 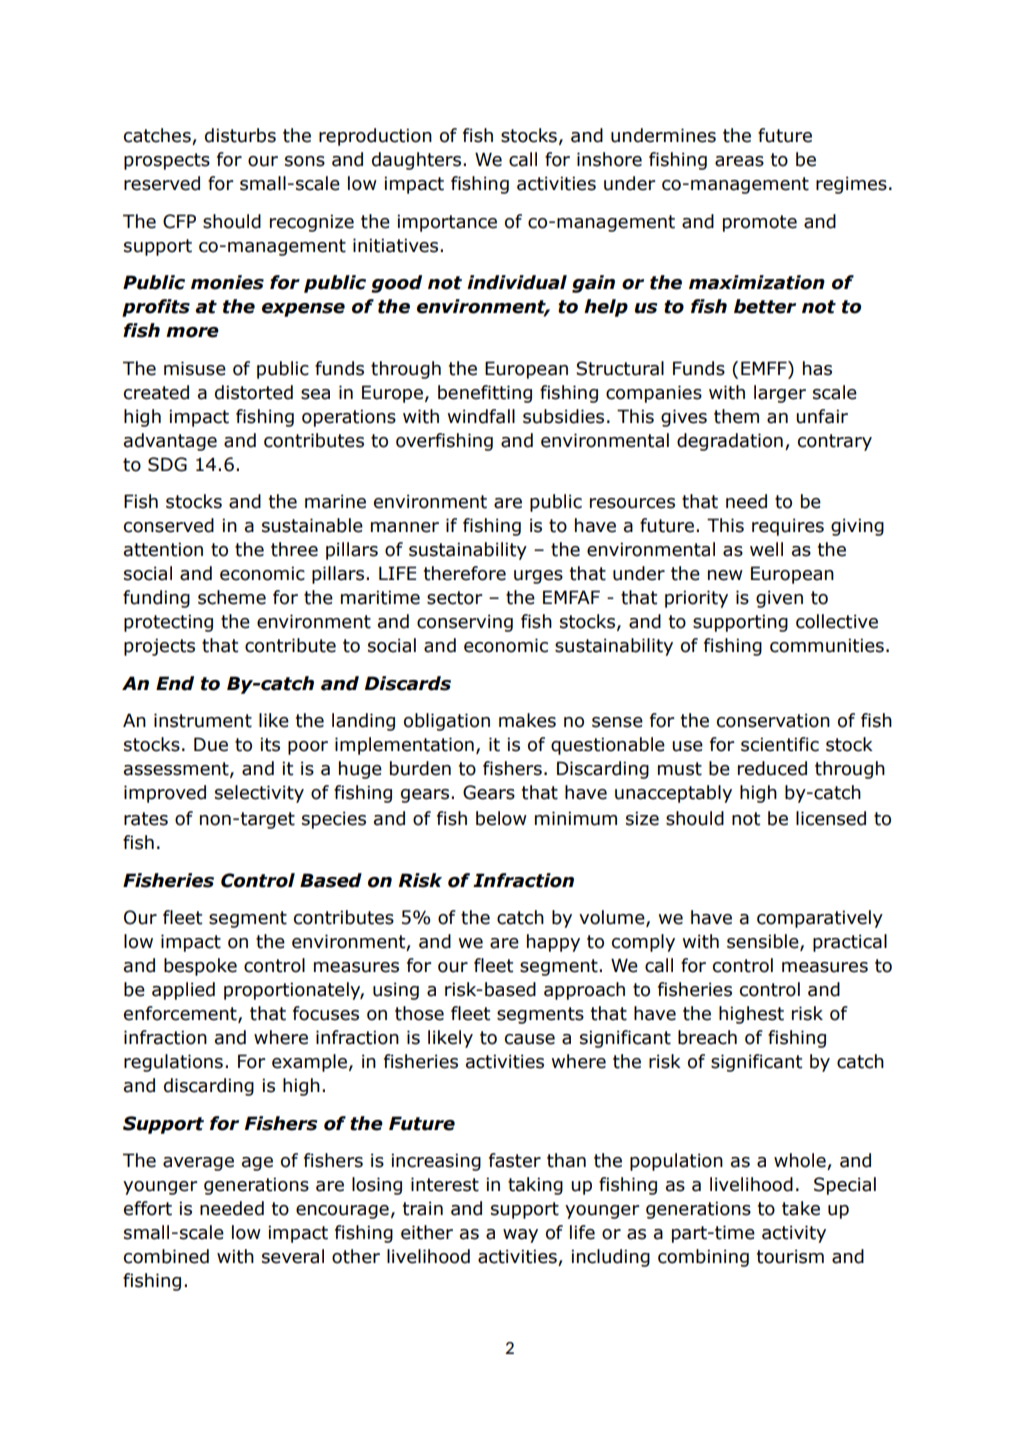 What do you see at coordinates (259, 794) in the image?
I see `selectivity` at bounding box center [259, 794].
